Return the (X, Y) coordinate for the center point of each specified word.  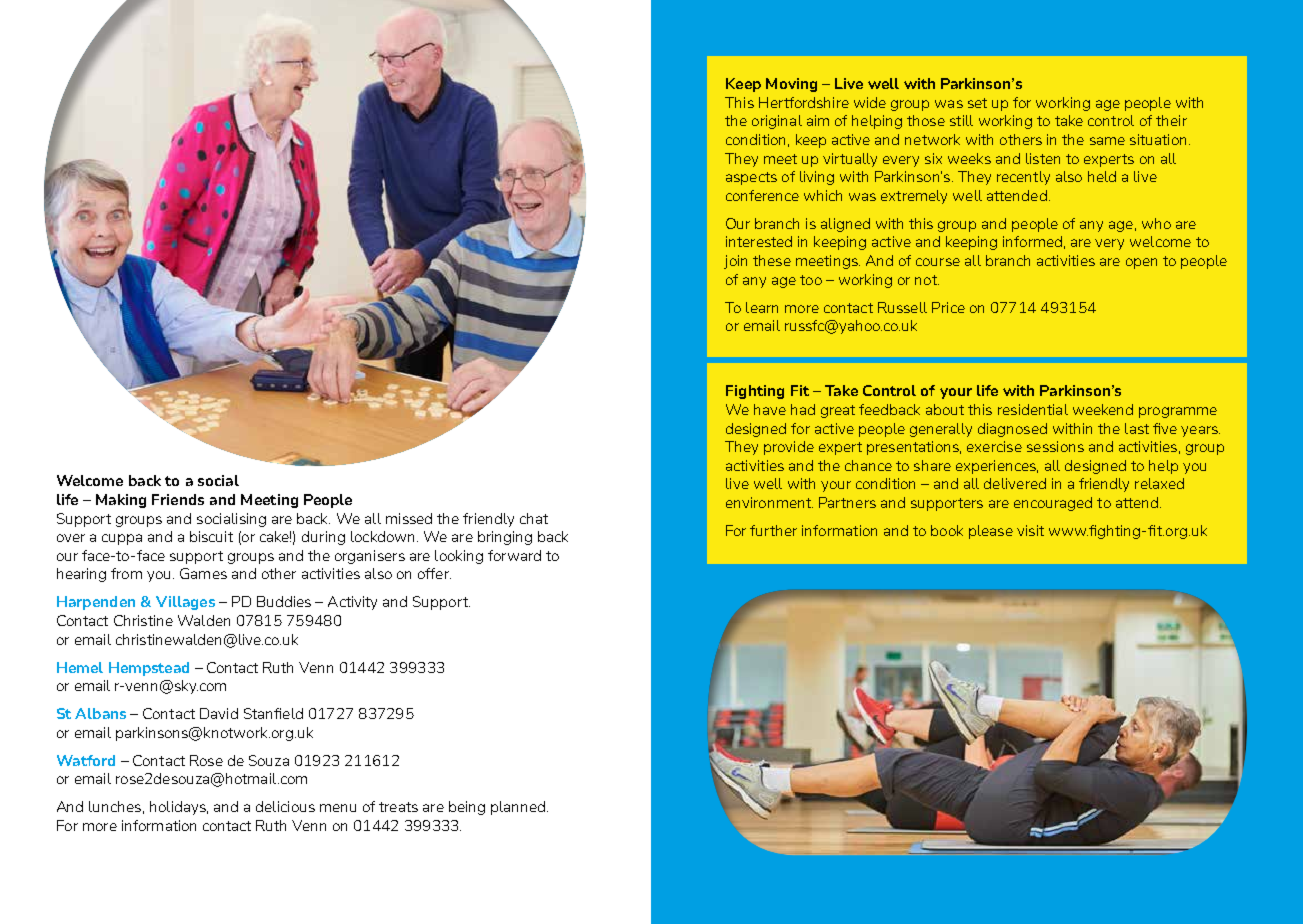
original (777, 122)
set (977, 103)
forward (514, 555)
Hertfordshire (804, 102)
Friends (178, 499)
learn (762, 307)
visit (1030, 530)
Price (948, 307)
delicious (285, 806)
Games (203, 573)
